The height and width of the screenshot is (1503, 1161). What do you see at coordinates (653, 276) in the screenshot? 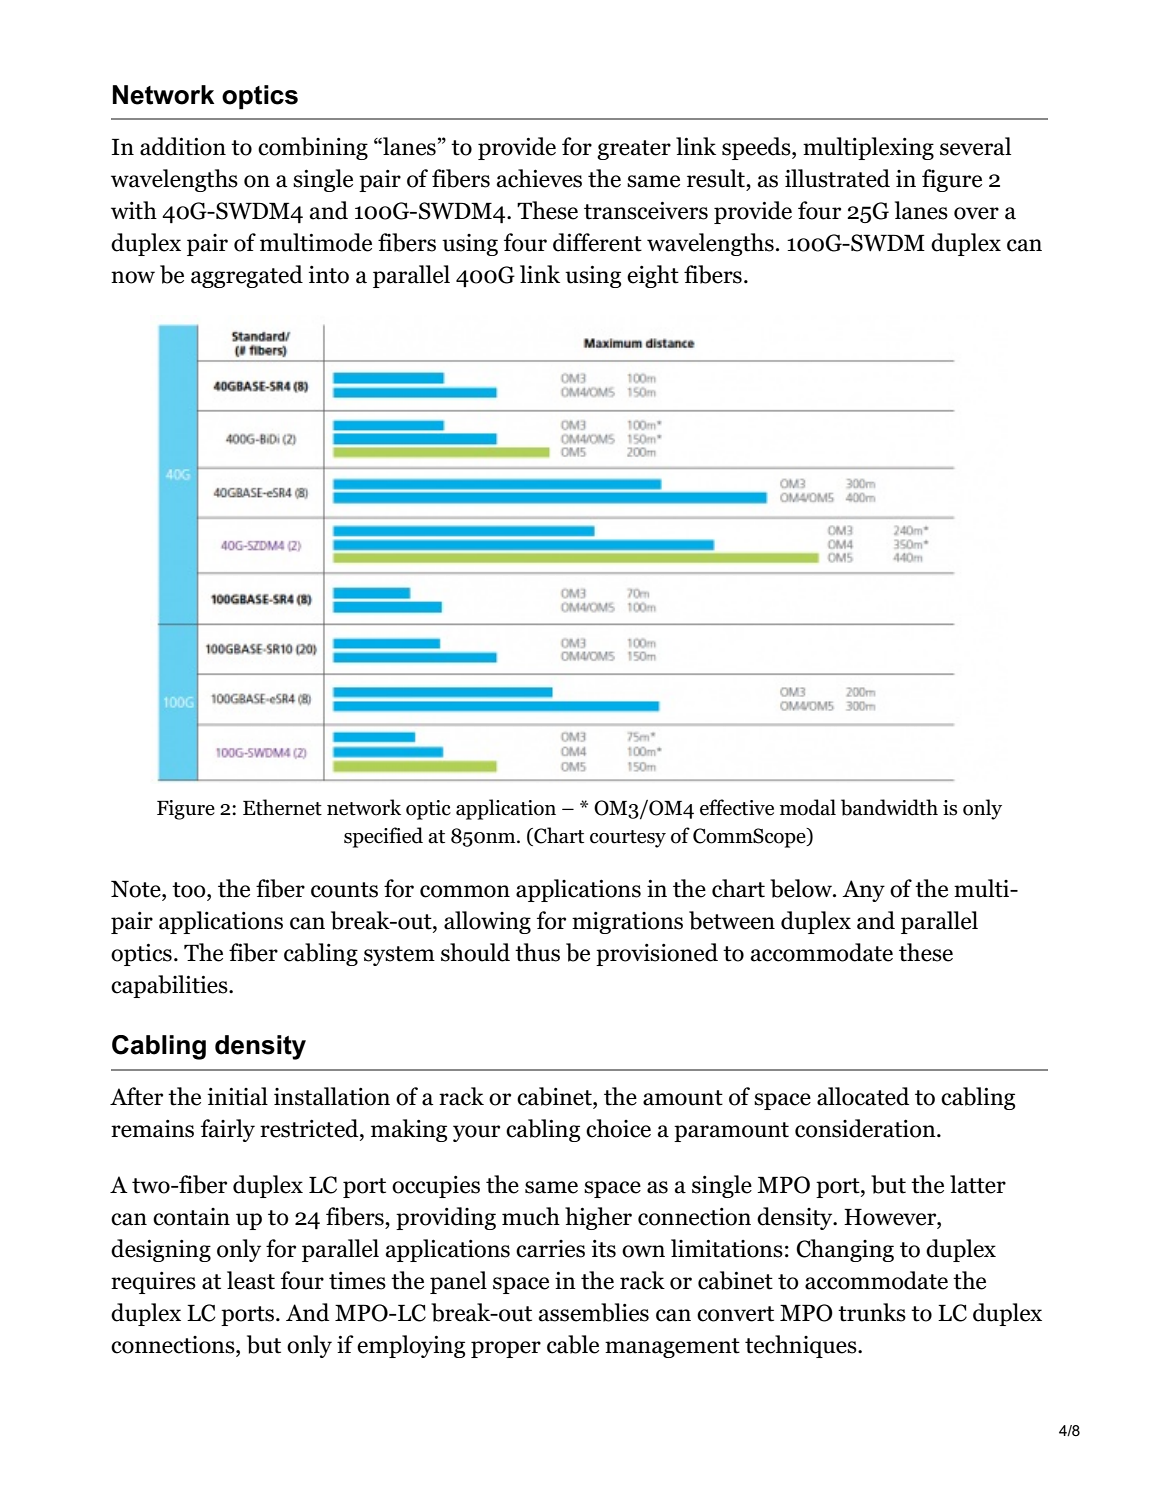
I see `eight` at bounding box center [653, 276].
